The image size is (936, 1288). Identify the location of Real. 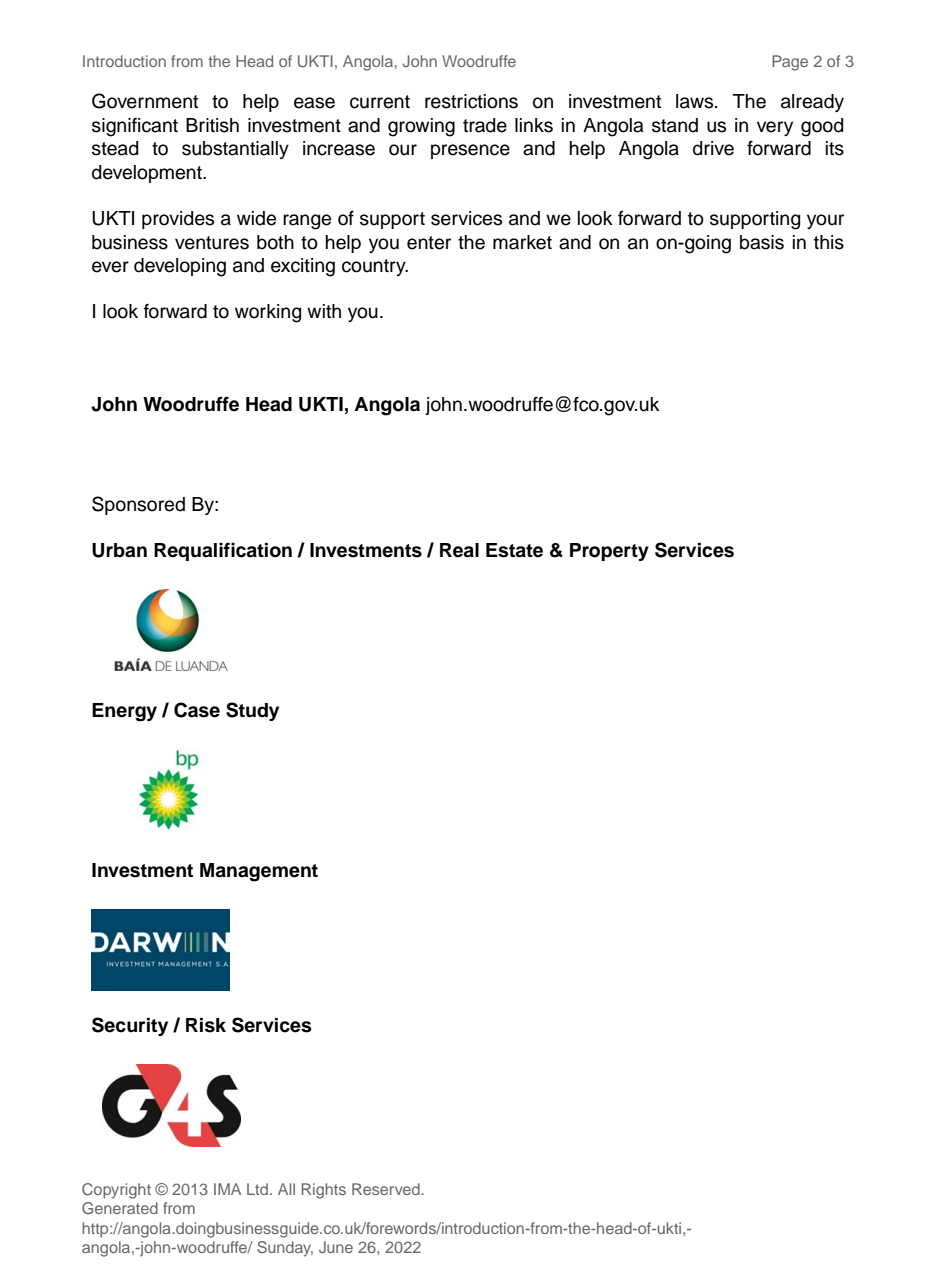
(459, 550).
